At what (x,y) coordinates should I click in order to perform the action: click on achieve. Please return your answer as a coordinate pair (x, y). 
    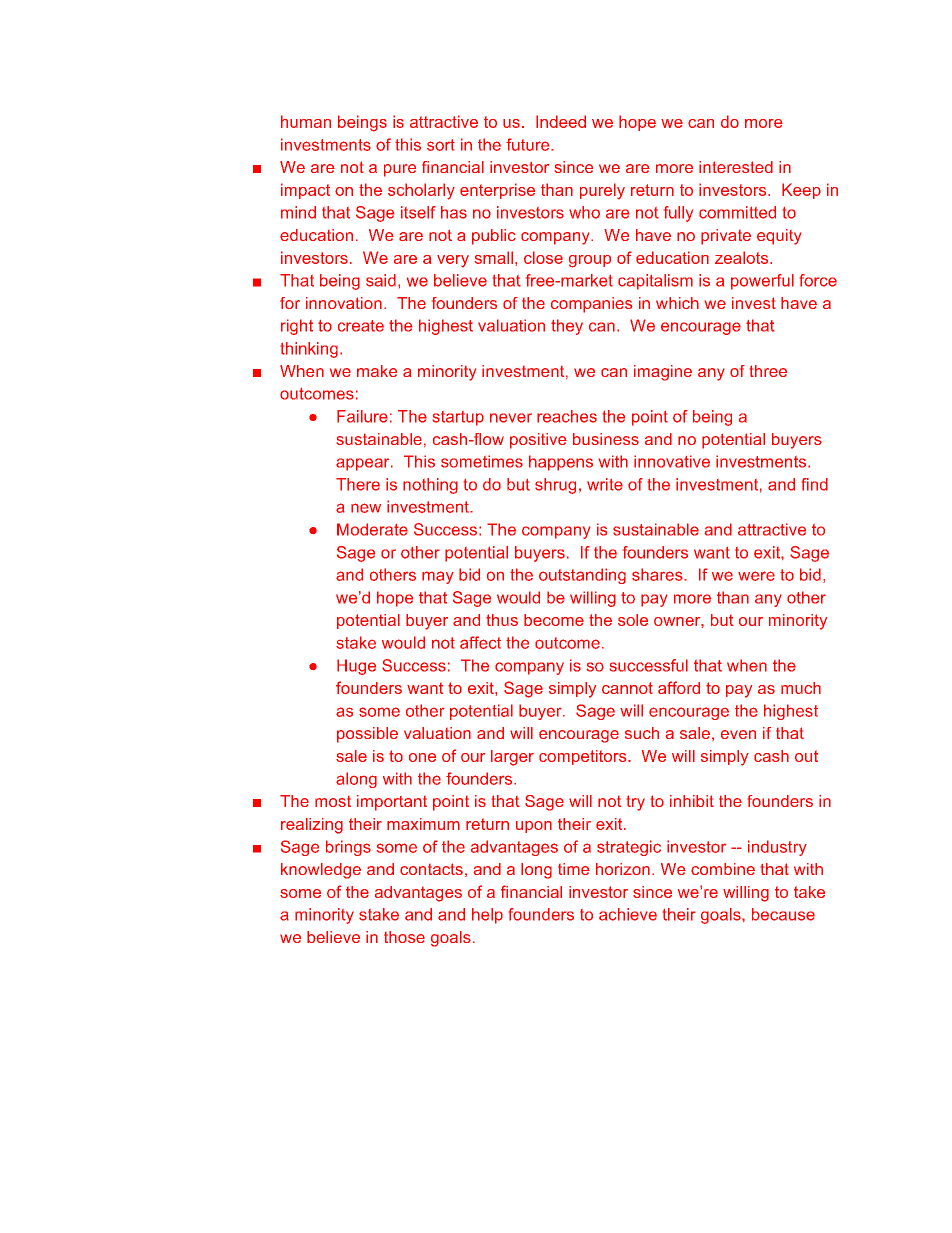
    Looking at the image, I should click on (628, 914).
